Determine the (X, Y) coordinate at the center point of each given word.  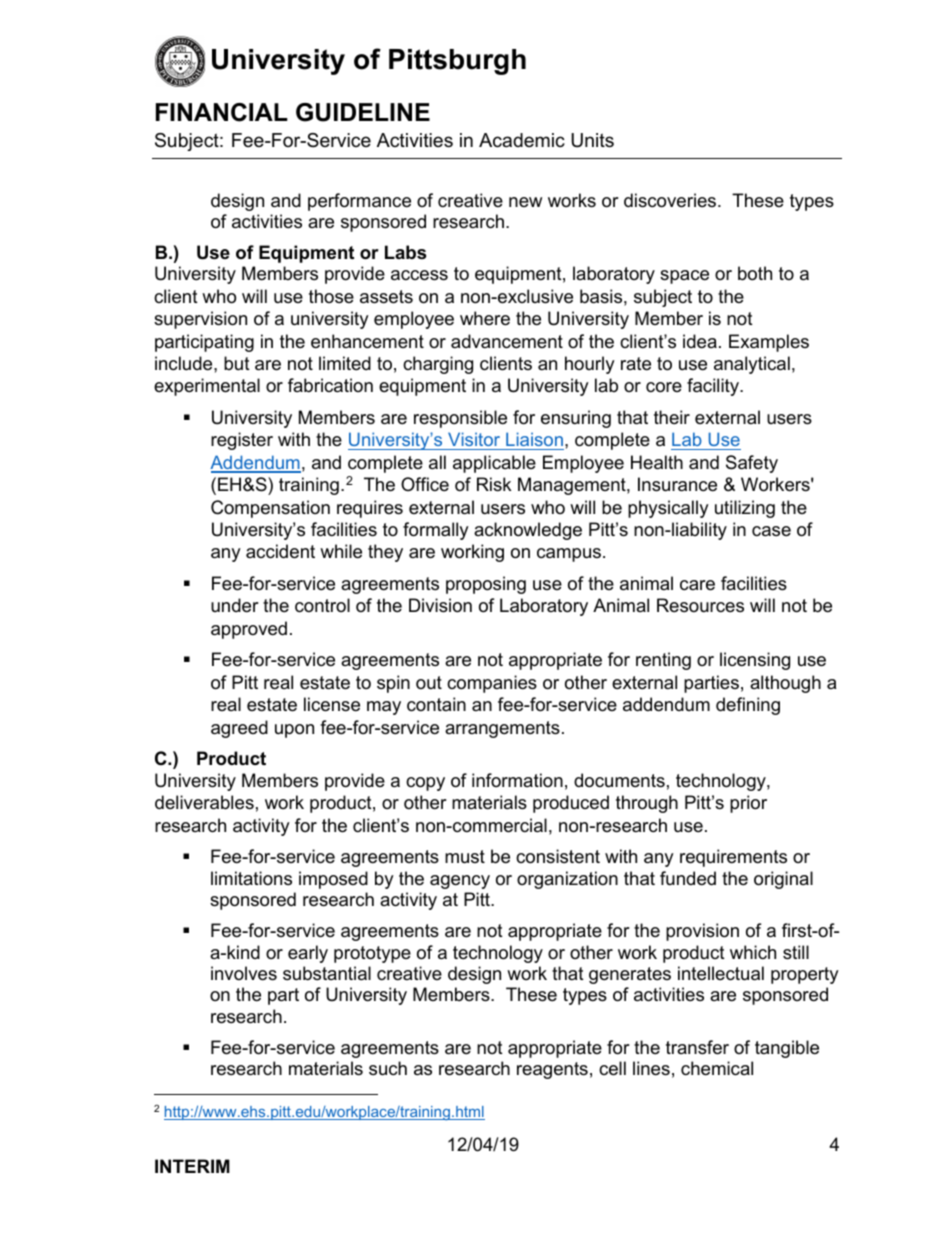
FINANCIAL (222, 112)
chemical (717, 1068)
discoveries (671, 200)
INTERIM (192, 1166)
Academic (522, 140)
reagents (552, 1070)
